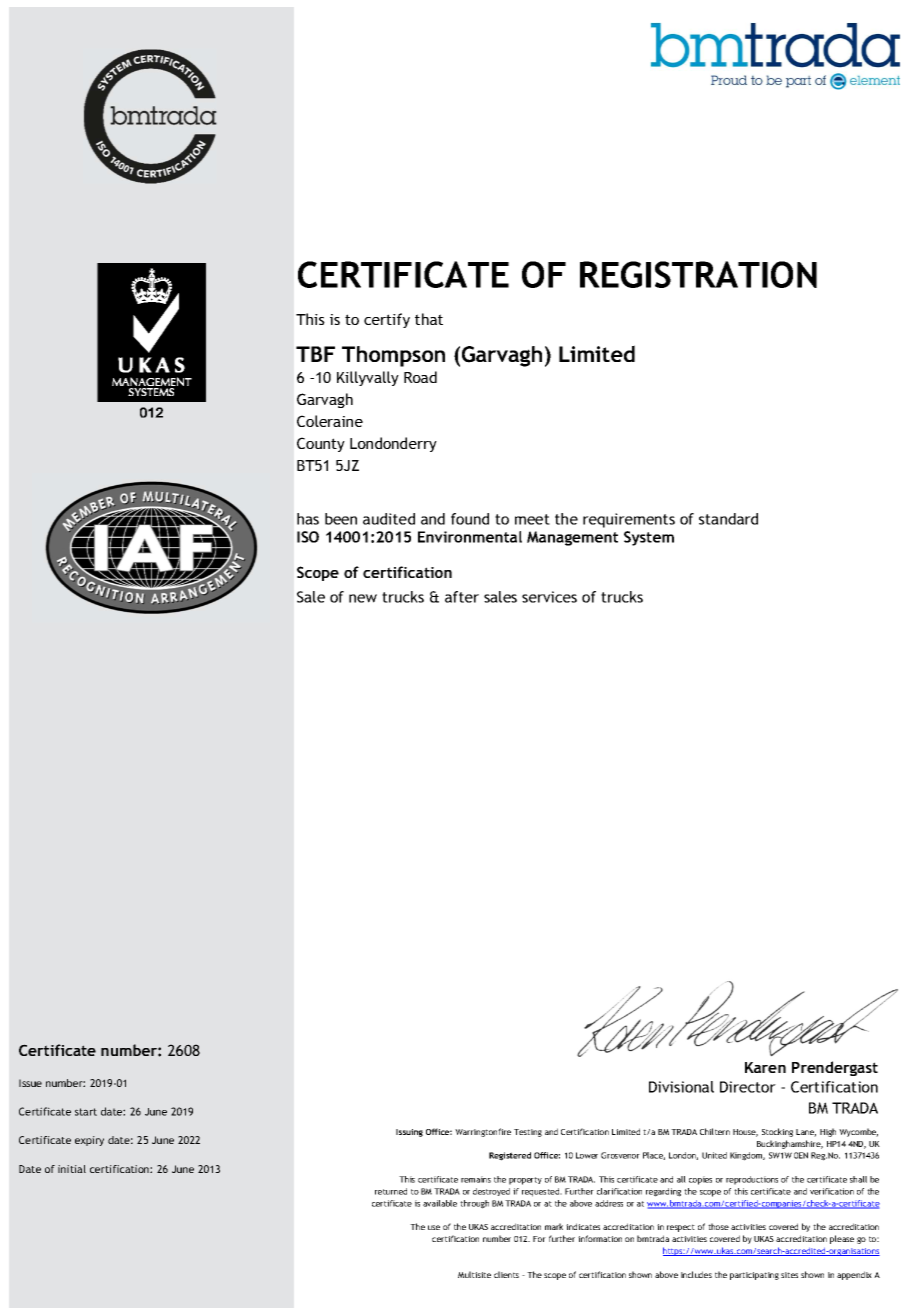 The width and height of the page is (924, 1308). Describe the element at coordinates (409, 1133) in the page. I see `Issuing` at that location.
